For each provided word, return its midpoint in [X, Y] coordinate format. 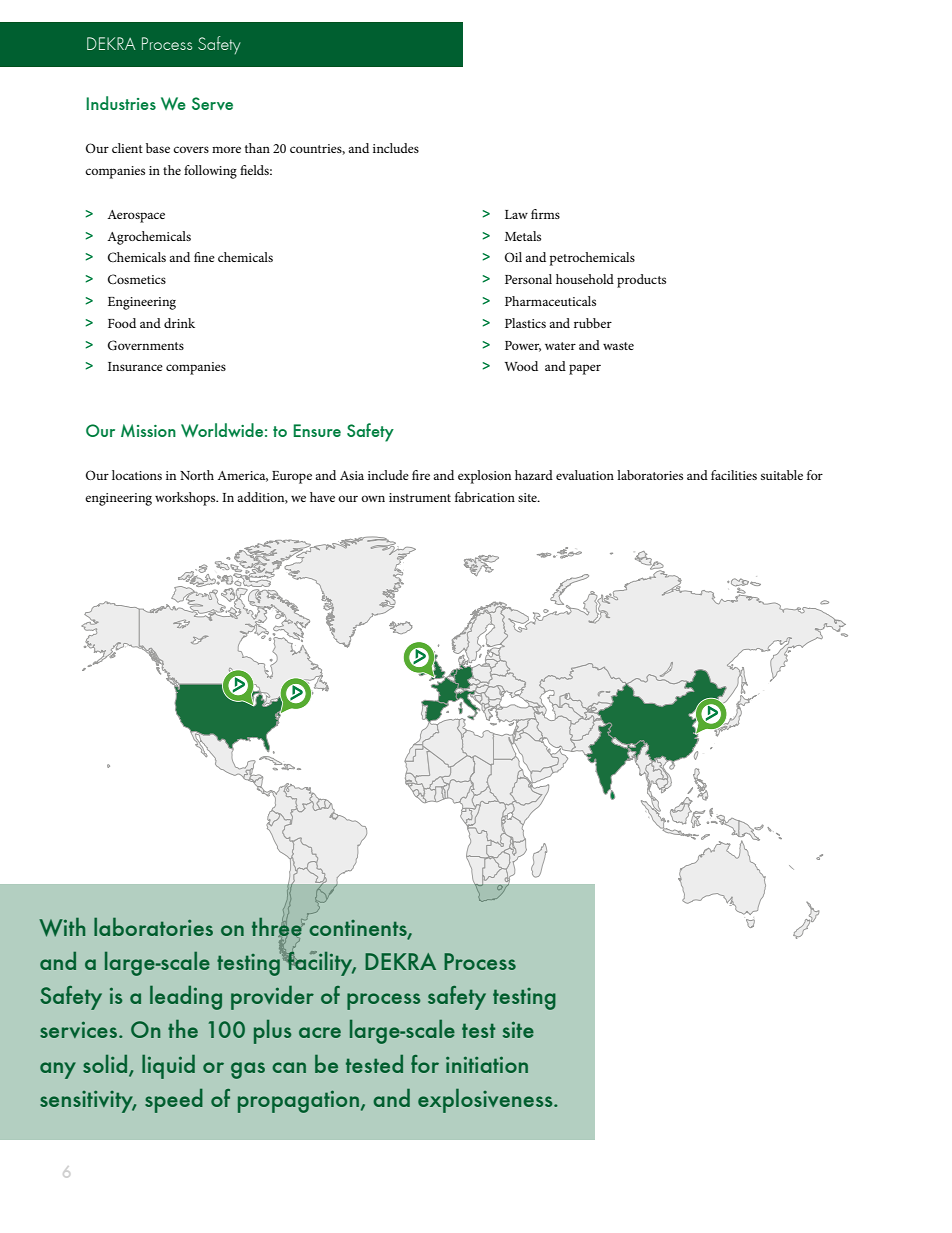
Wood [521, 366]
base [158, 148]
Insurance [135, 366]
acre [320, 1032]
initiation [487, 1065]
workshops [186, 499]
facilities [734, 475]
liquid [168, 1066]
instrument [420, 497]
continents [358, 928]
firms [545, 214]
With [62, 927]
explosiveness [486, 1101]
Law [516, 214]
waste [618, 346]
